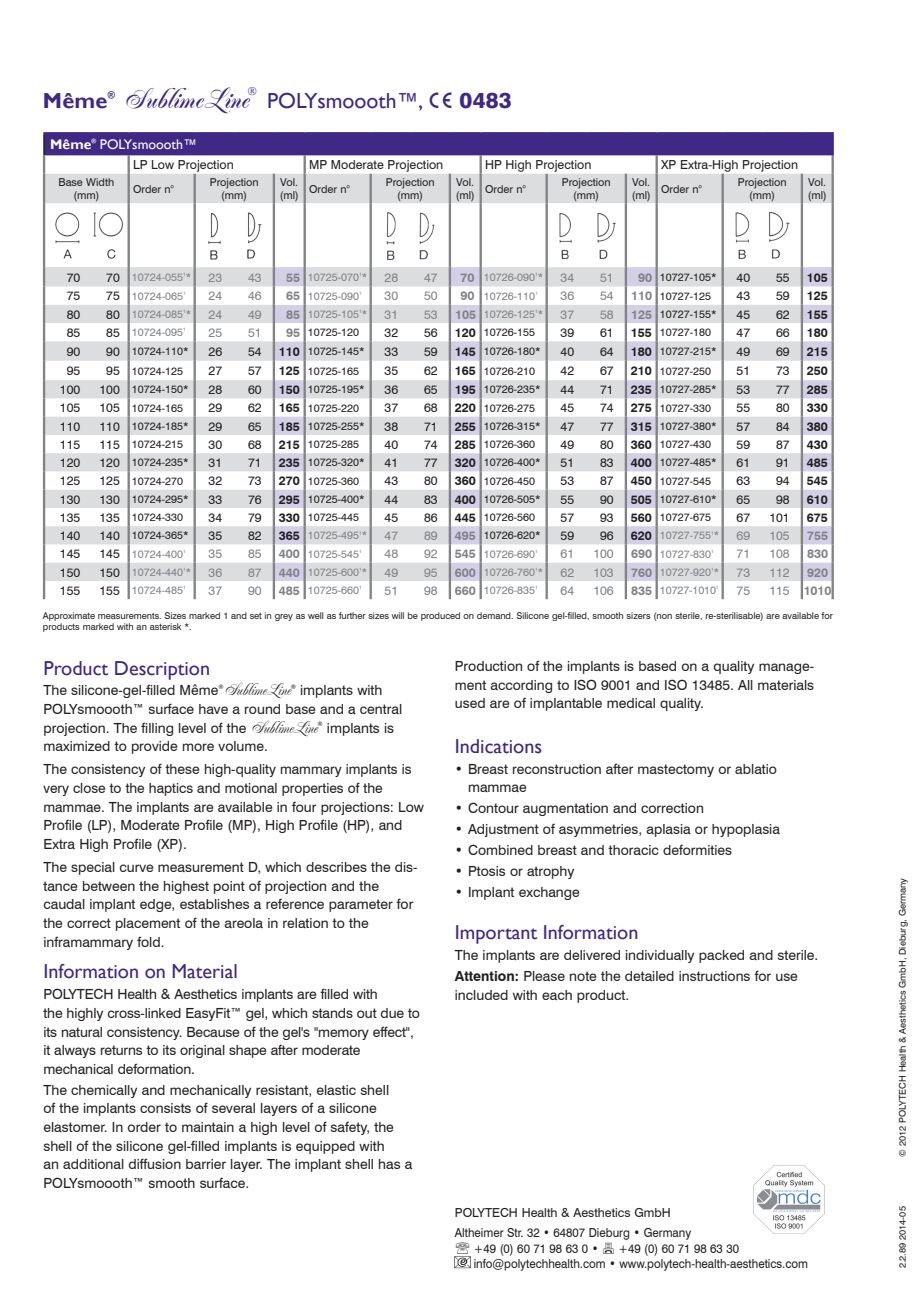 The width and height of the screenshot is (924, 1308). I want to click on Width, so click(100, 182).
